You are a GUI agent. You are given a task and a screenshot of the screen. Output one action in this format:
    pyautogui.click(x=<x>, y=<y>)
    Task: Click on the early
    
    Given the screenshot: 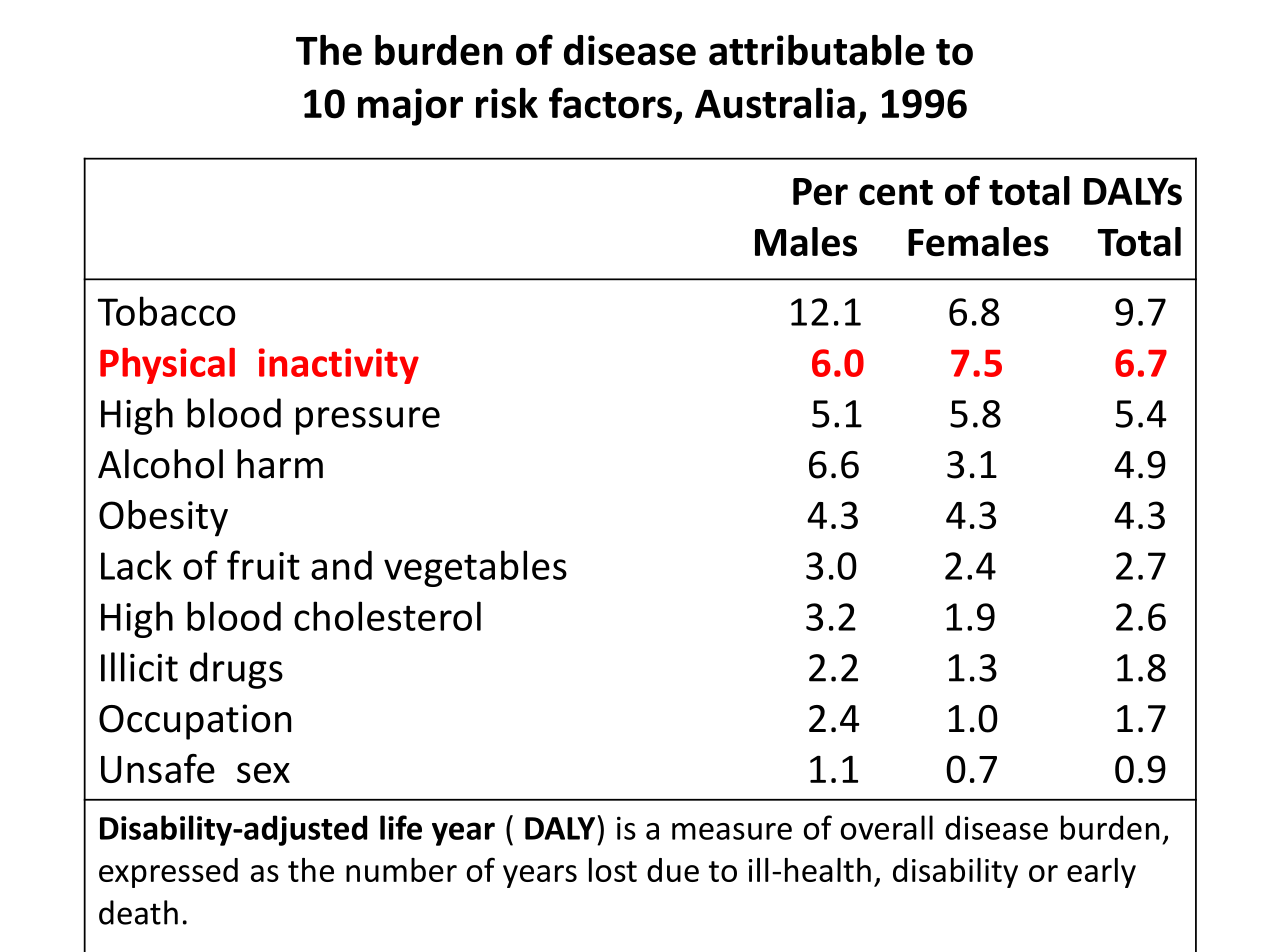 What is the action you would take?
    pyautogui.click(x=1101, y=873)
